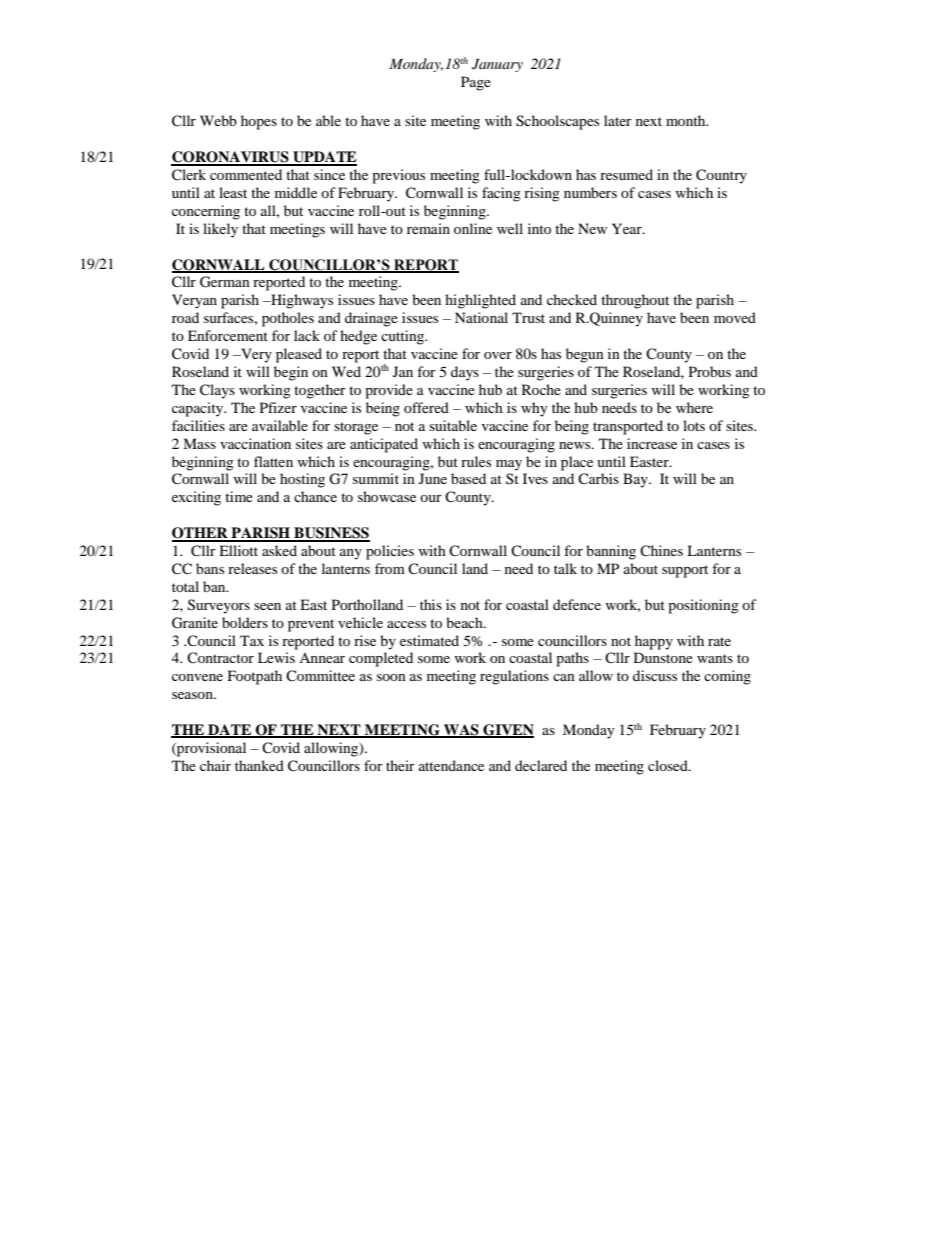 The width and height of the screenshot is (952, 1233). I want to click on releases, so click(252, 568).
